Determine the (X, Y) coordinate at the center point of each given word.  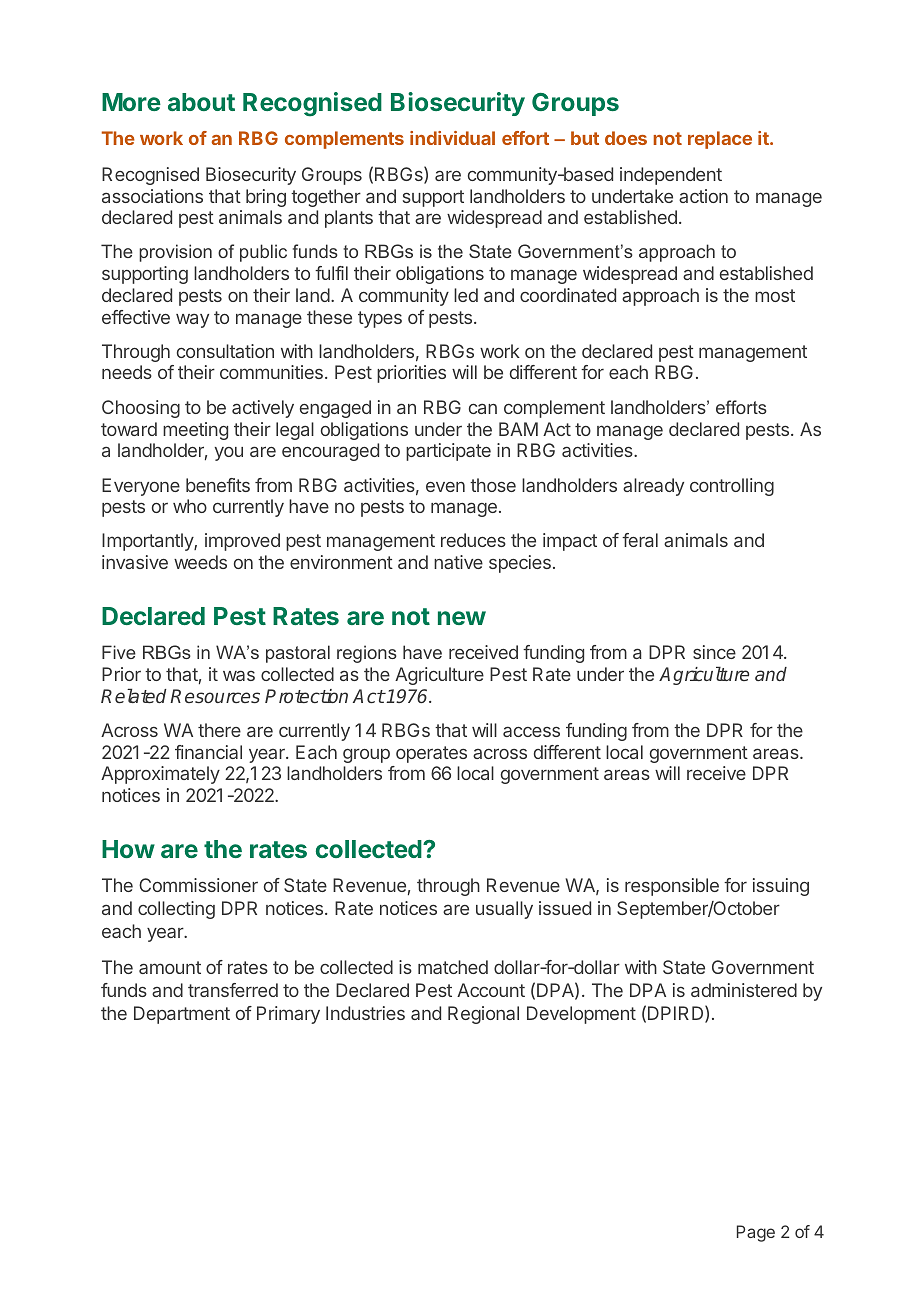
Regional (483, 1015)
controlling (732, 487)
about (201, 102)
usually (504, 910)
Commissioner (198, 885)
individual (452, 138)
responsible (672, 887)
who (190, 506)
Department (182, 1015)
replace (720, 140)
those (493, 485)
